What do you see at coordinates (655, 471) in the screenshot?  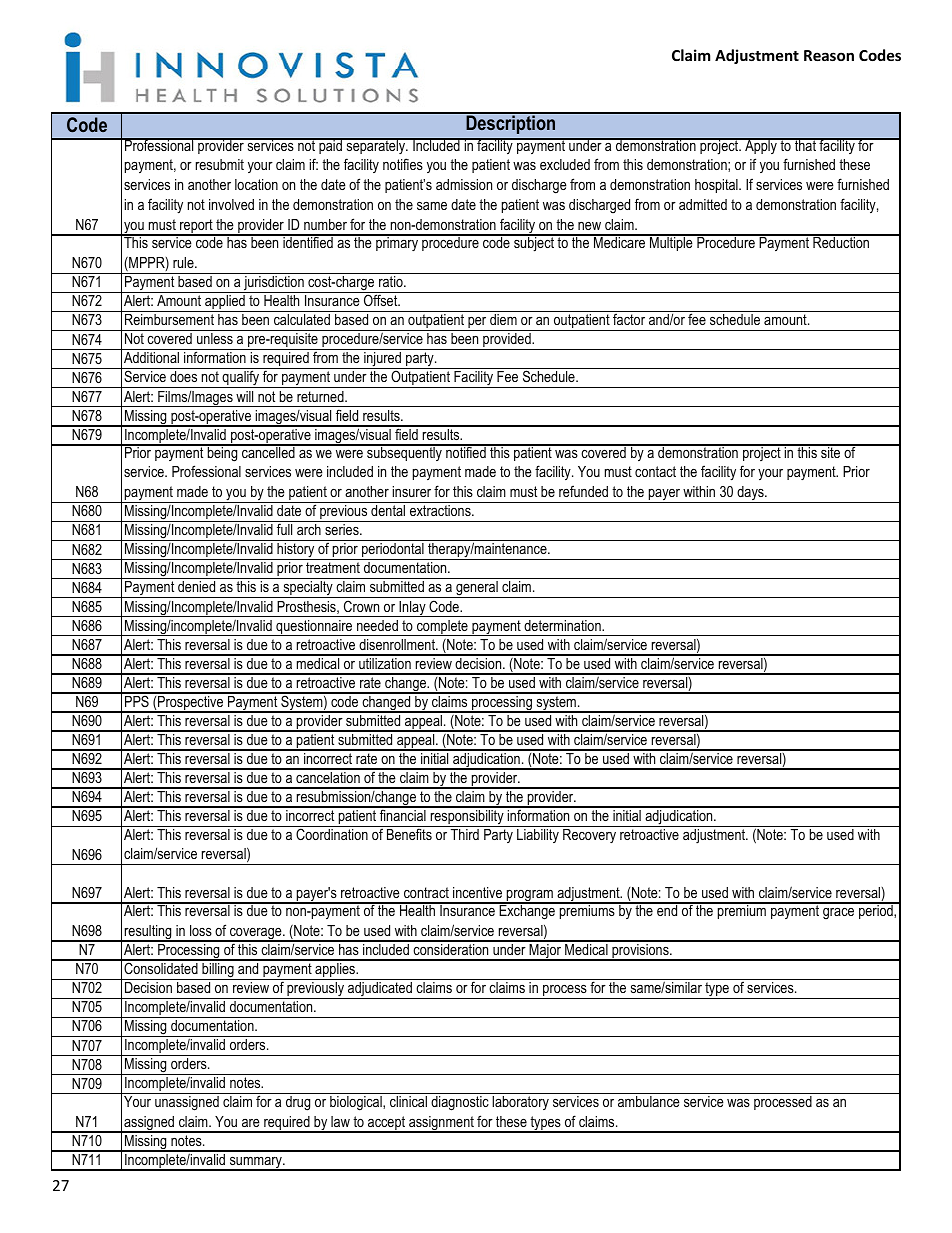 I see `contact` at bounding box center [655, 471].
